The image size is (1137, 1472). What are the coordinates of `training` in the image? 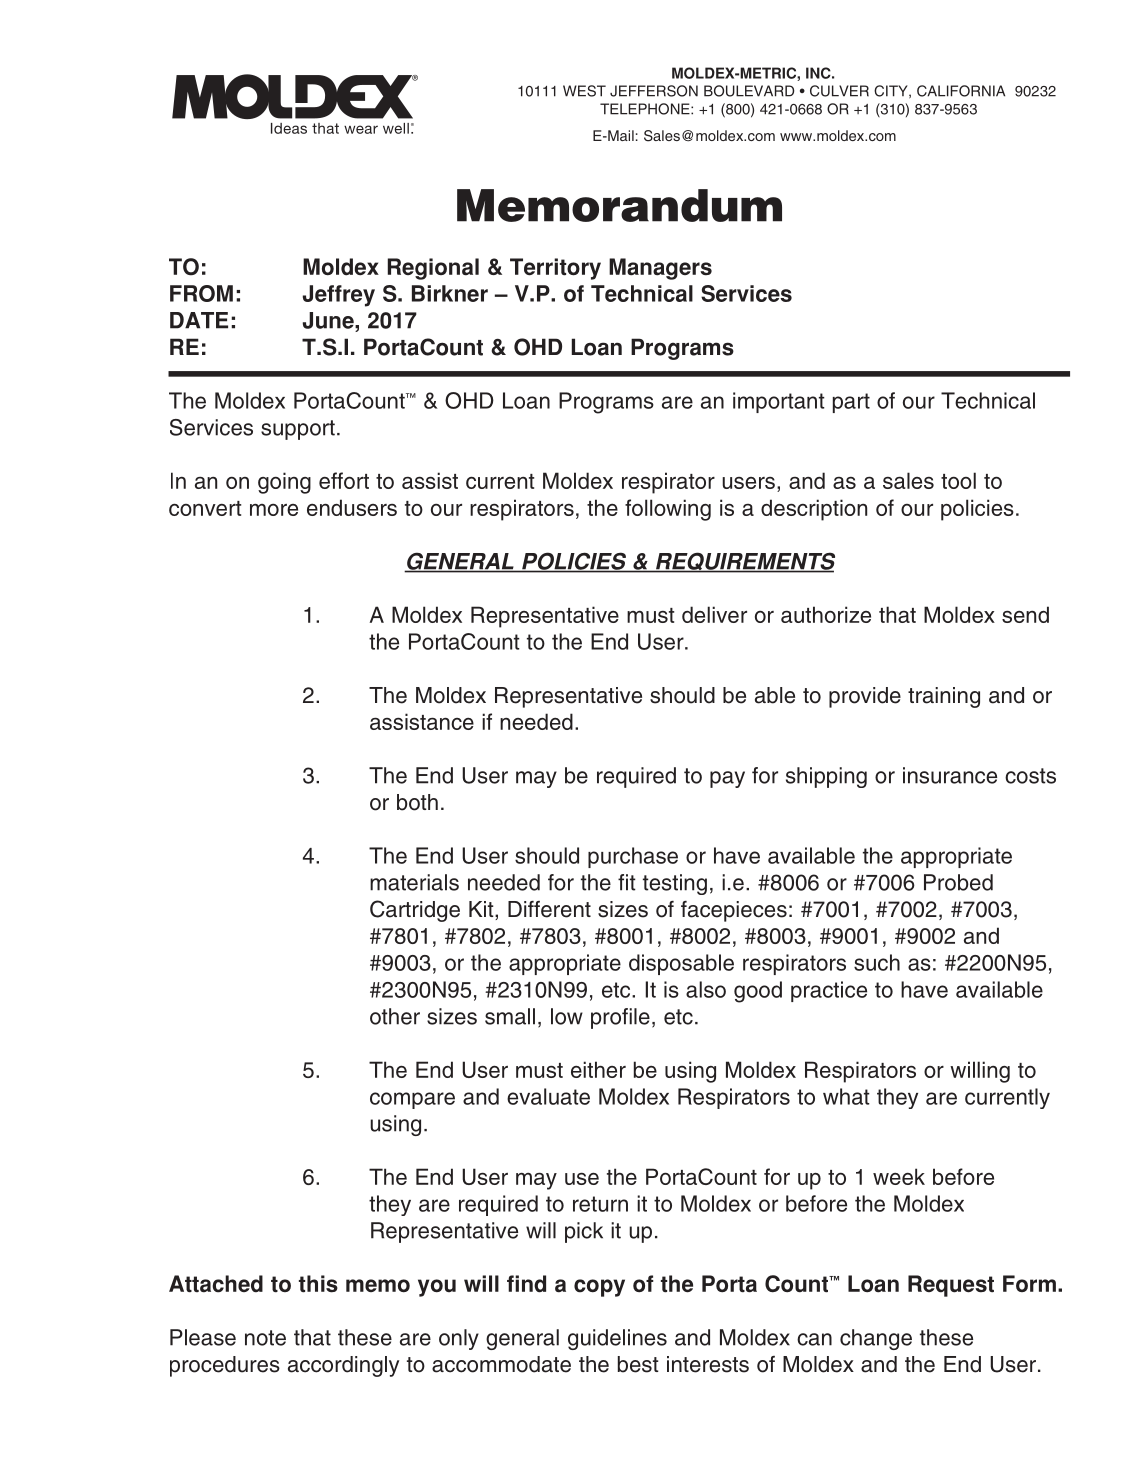 It's located at (944, 697).
